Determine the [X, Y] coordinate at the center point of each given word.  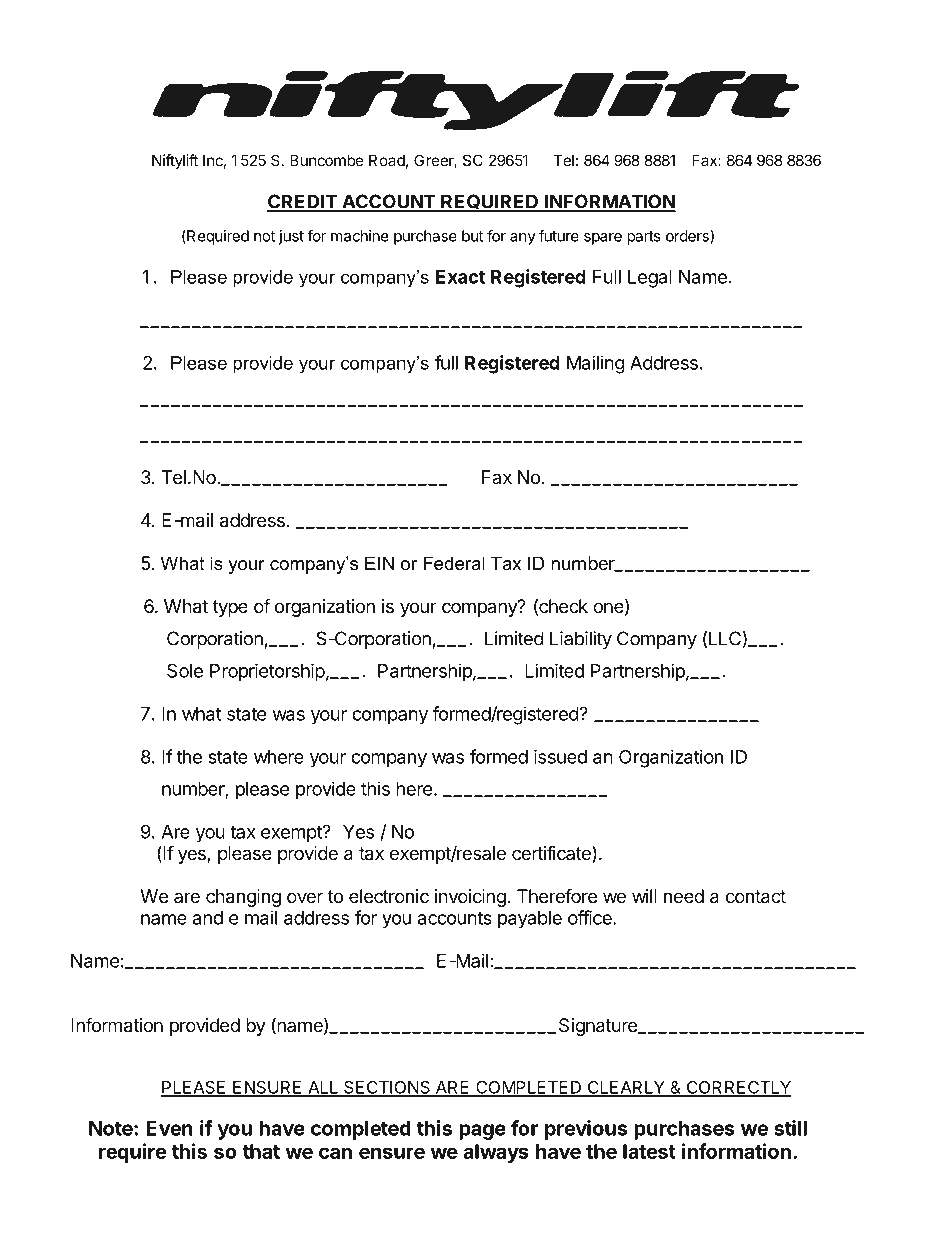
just [291, 237]
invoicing [471, 898]
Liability [581, 640]
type [230, 608]
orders [688, 236]
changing [243, 898]
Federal [454, 563]
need [684, 896]
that [261, 1151]
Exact [460, 277]
